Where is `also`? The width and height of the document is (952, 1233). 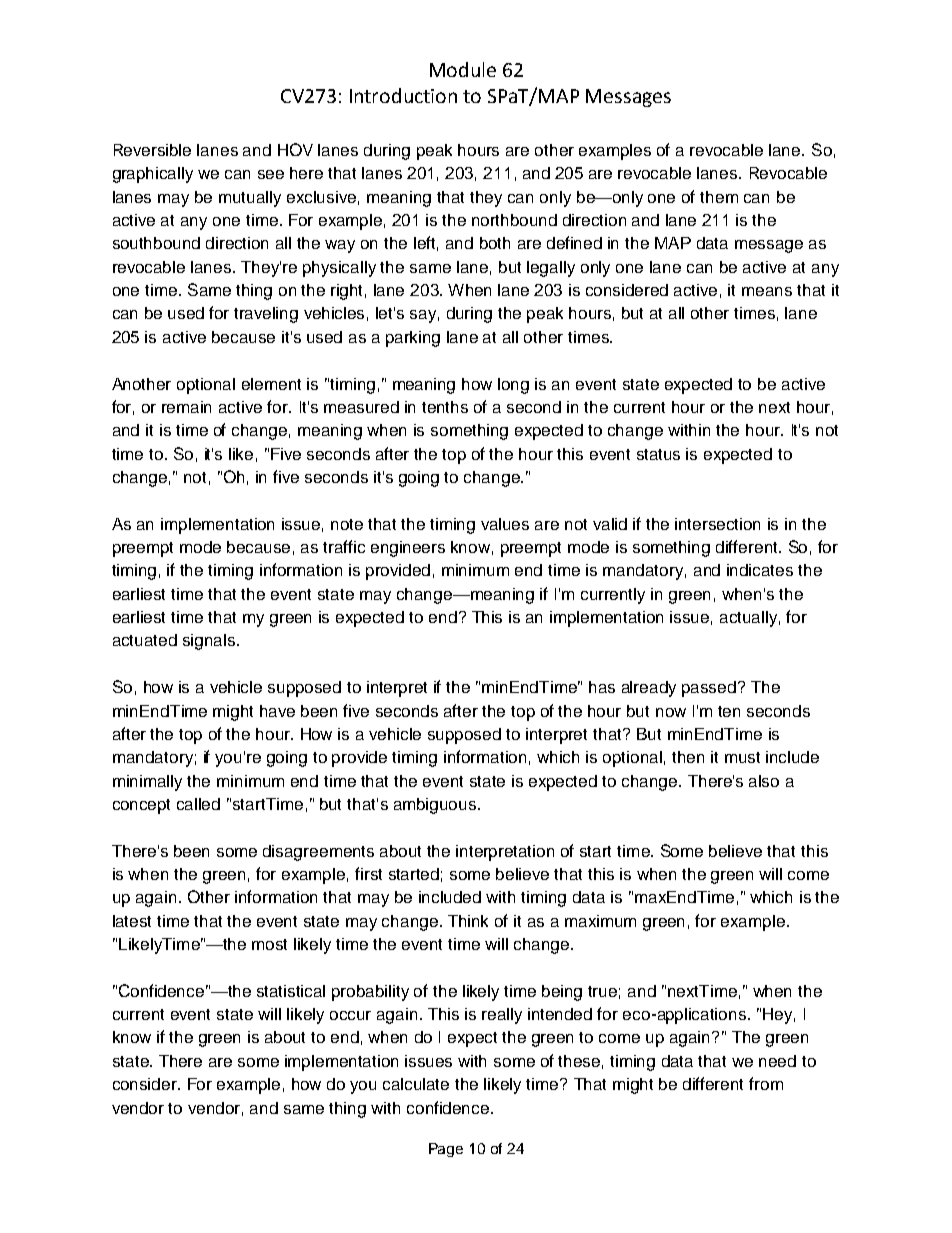 also is located at coordinates (764, 781).
